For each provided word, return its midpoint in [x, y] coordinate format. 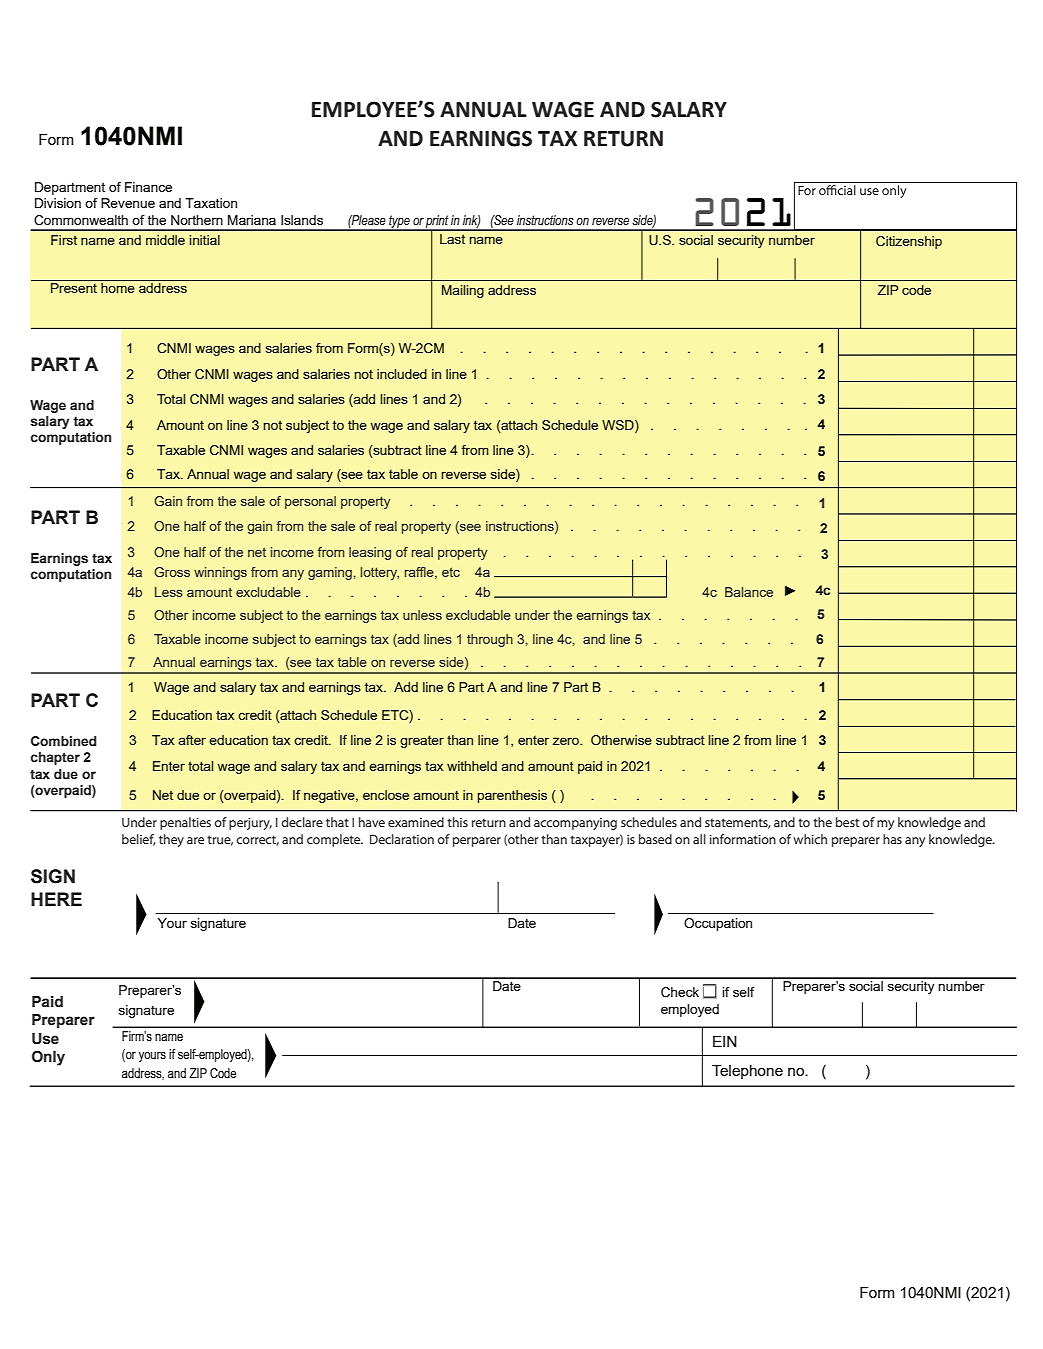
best [847, 822]
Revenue [128, 203]
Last [452, 239]
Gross [172, 572]
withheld [472, 766]
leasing [370, 553]
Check [680, 992]
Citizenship [909, 242]
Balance [749, 592]
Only [48, 1058]
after [192, 740]
